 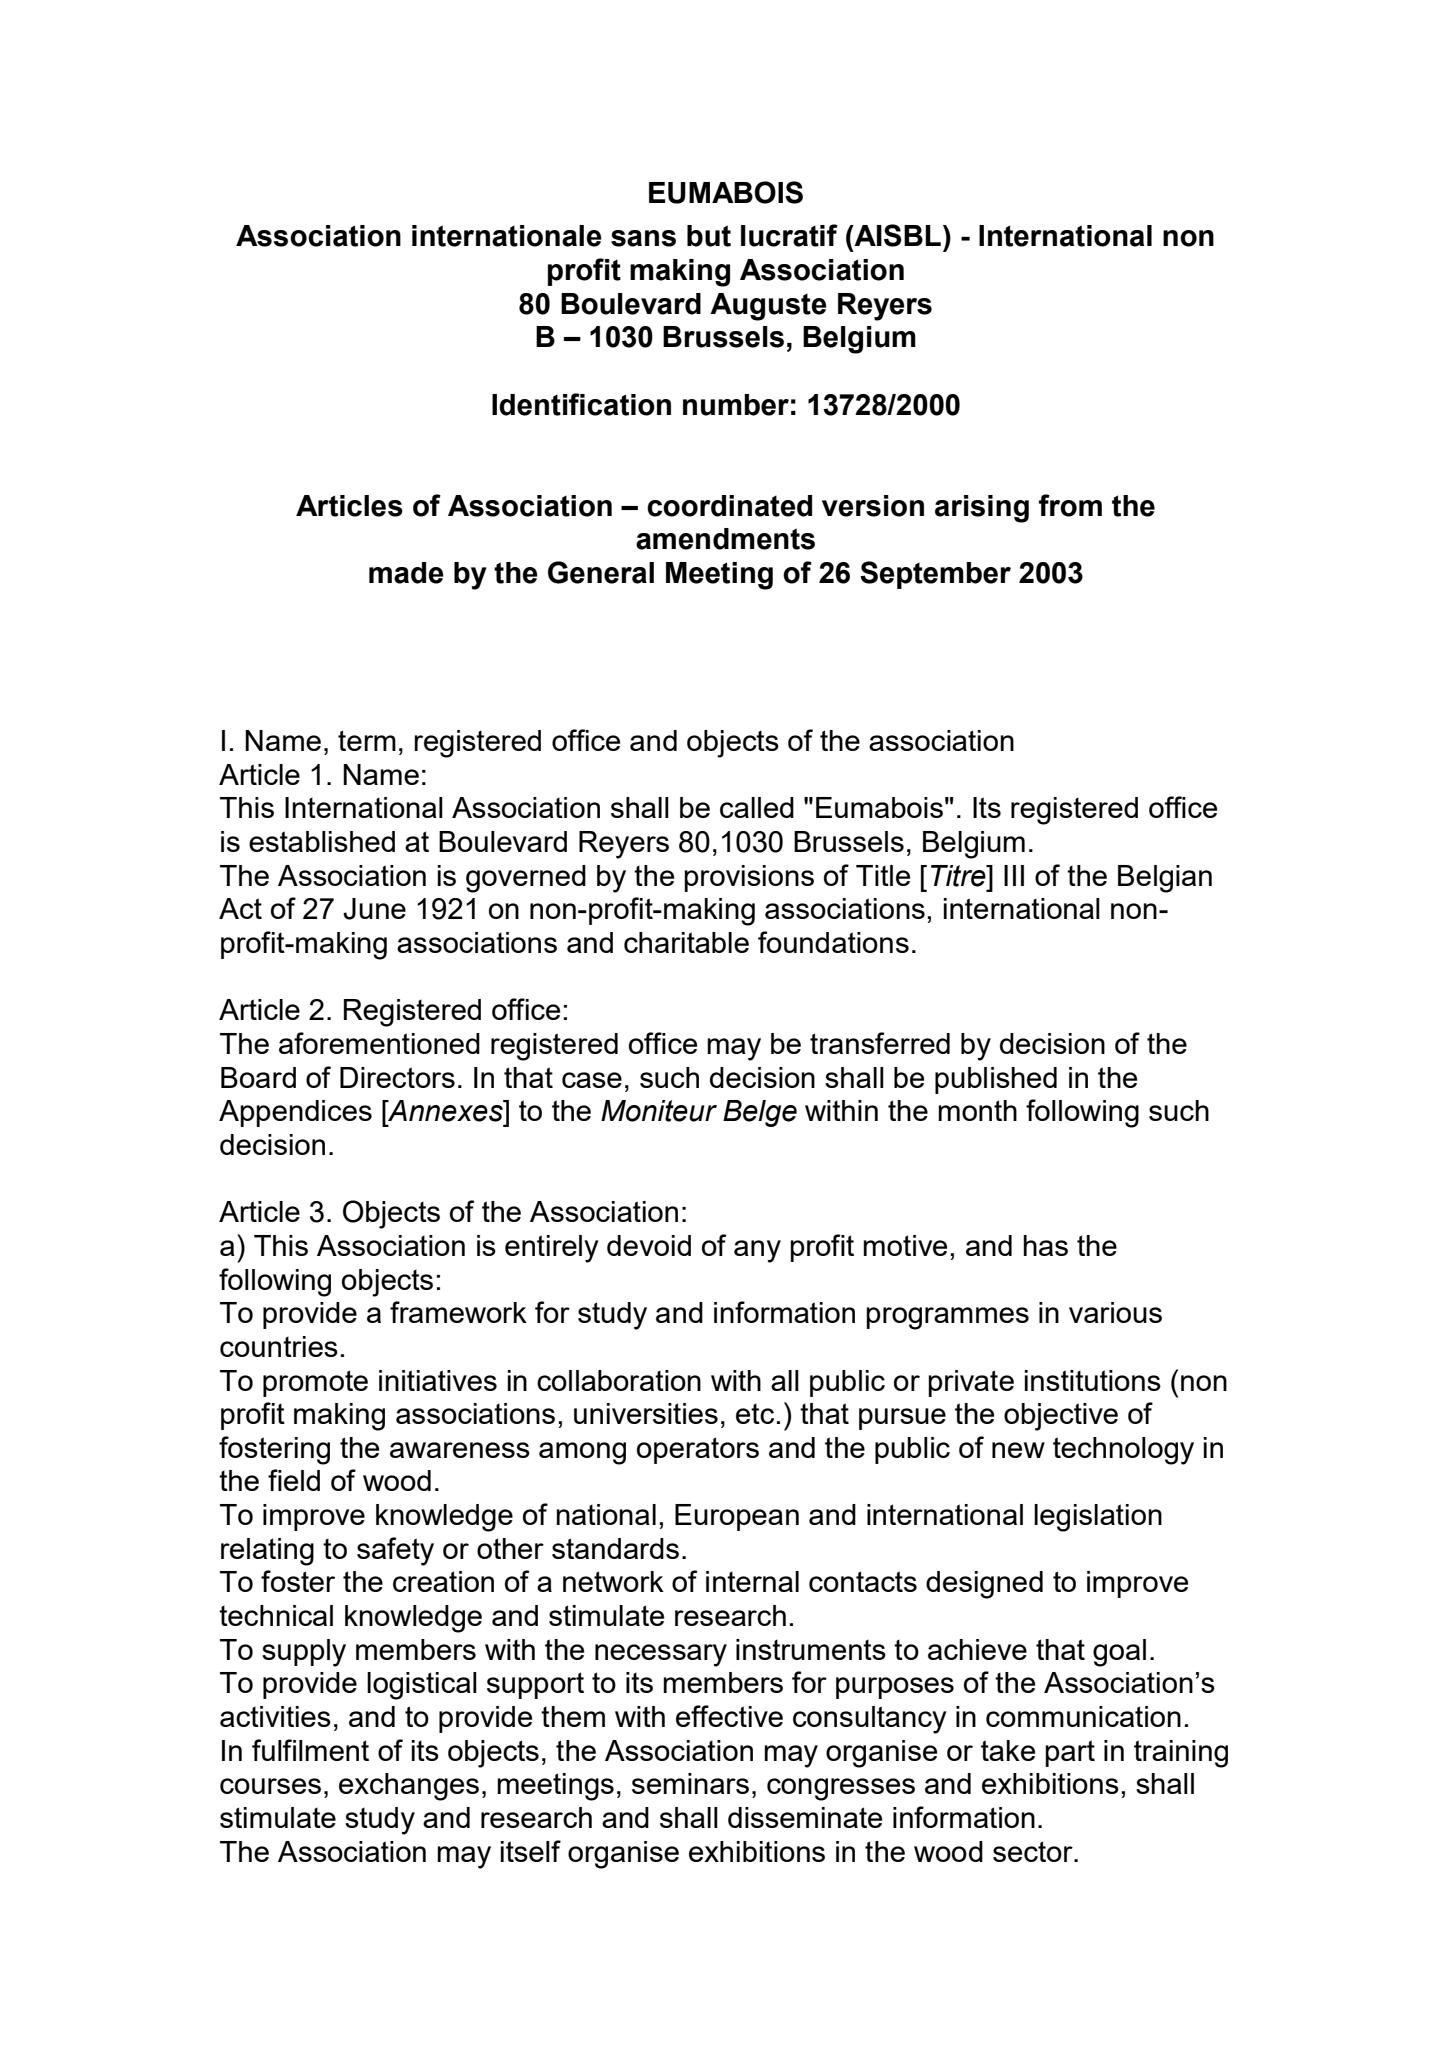 I want to click on from, so click(x=1070, y=505).
